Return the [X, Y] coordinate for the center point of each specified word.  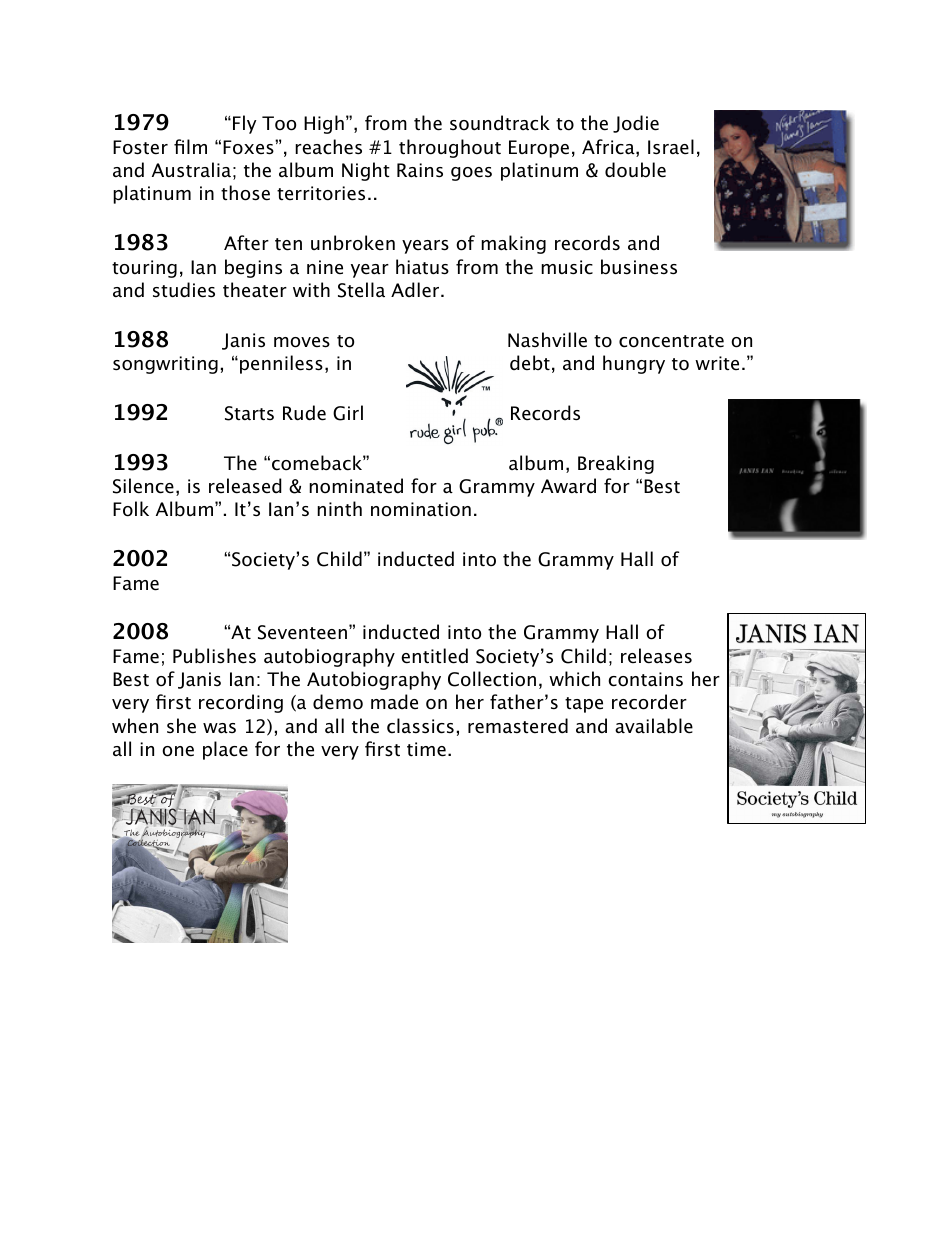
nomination [421, 509]
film [190, 146]
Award [568, 486]
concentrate [671, 341]
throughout [450, 148]
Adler [416, 290]
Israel [671, 147]
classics [420, 726]
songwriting [165, 365]
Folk [131, 509]
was [219, 728]
